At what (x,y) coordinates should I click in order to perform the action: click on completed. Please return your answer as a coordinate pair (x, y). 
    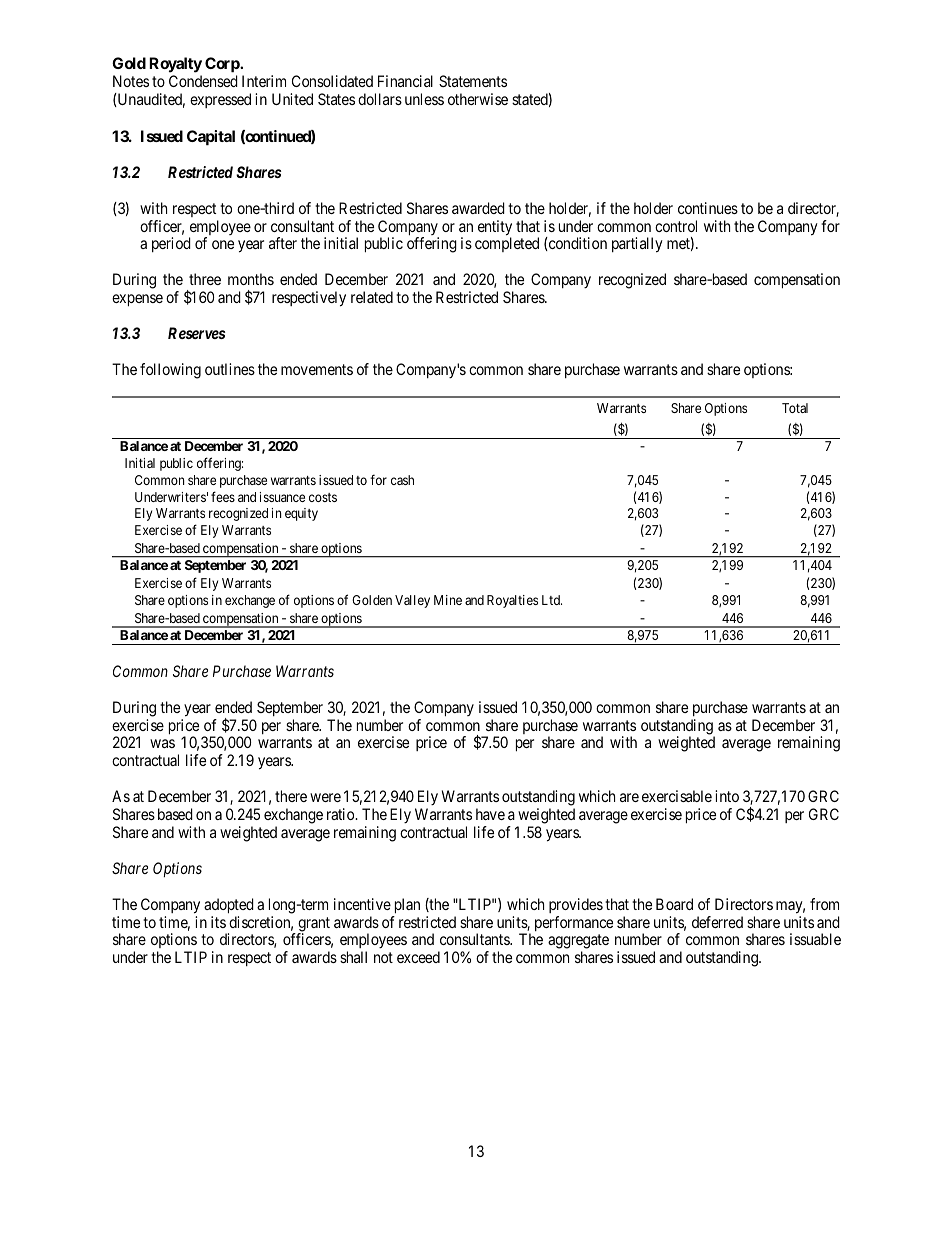
    Looking at the image, I should click on (507, 244).
